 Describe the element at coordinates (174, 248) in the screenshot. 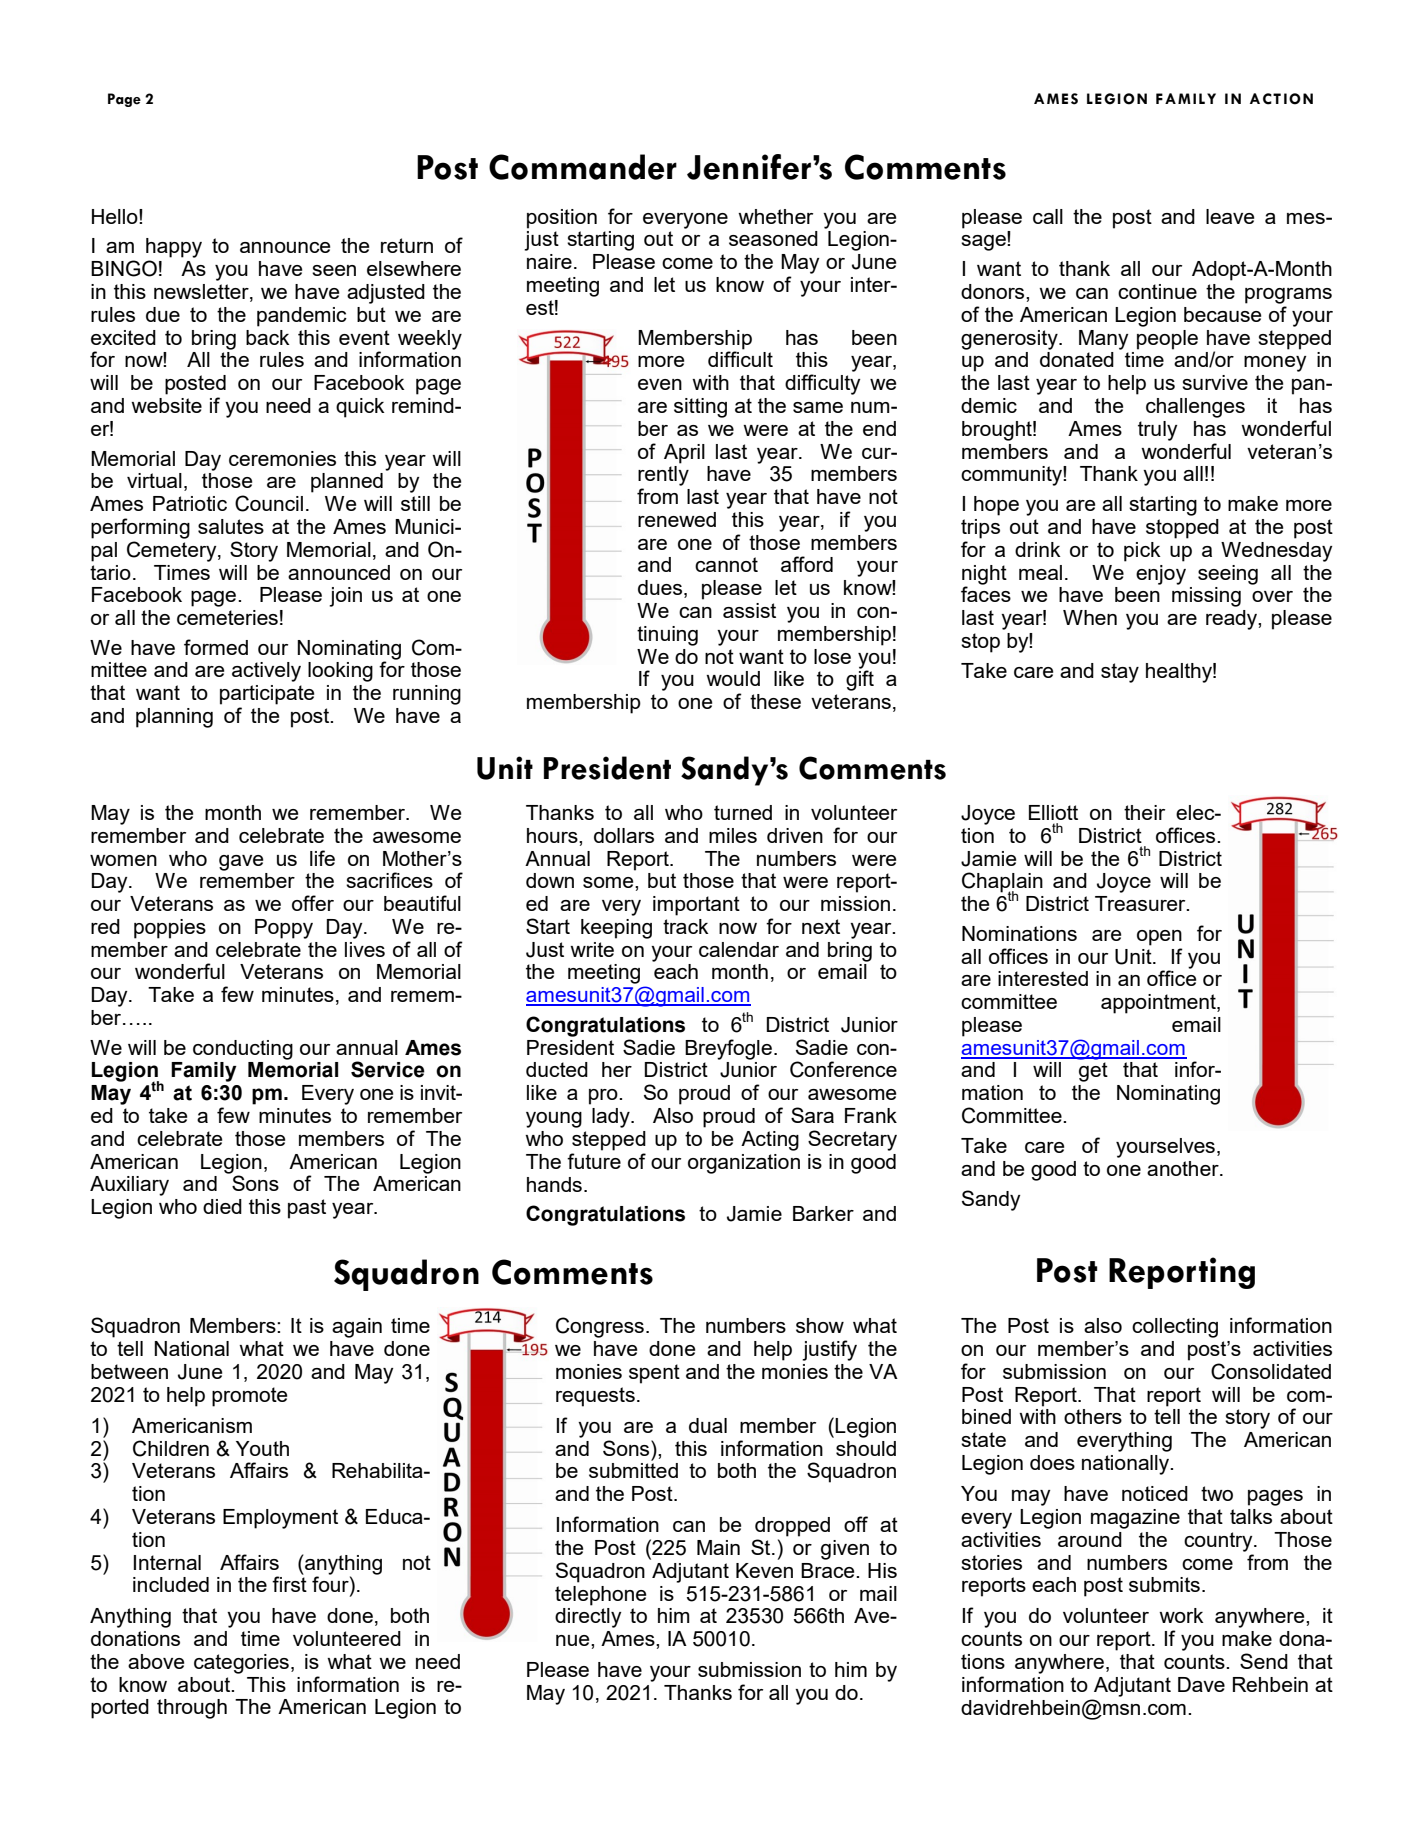

I see `happy` at that location.
